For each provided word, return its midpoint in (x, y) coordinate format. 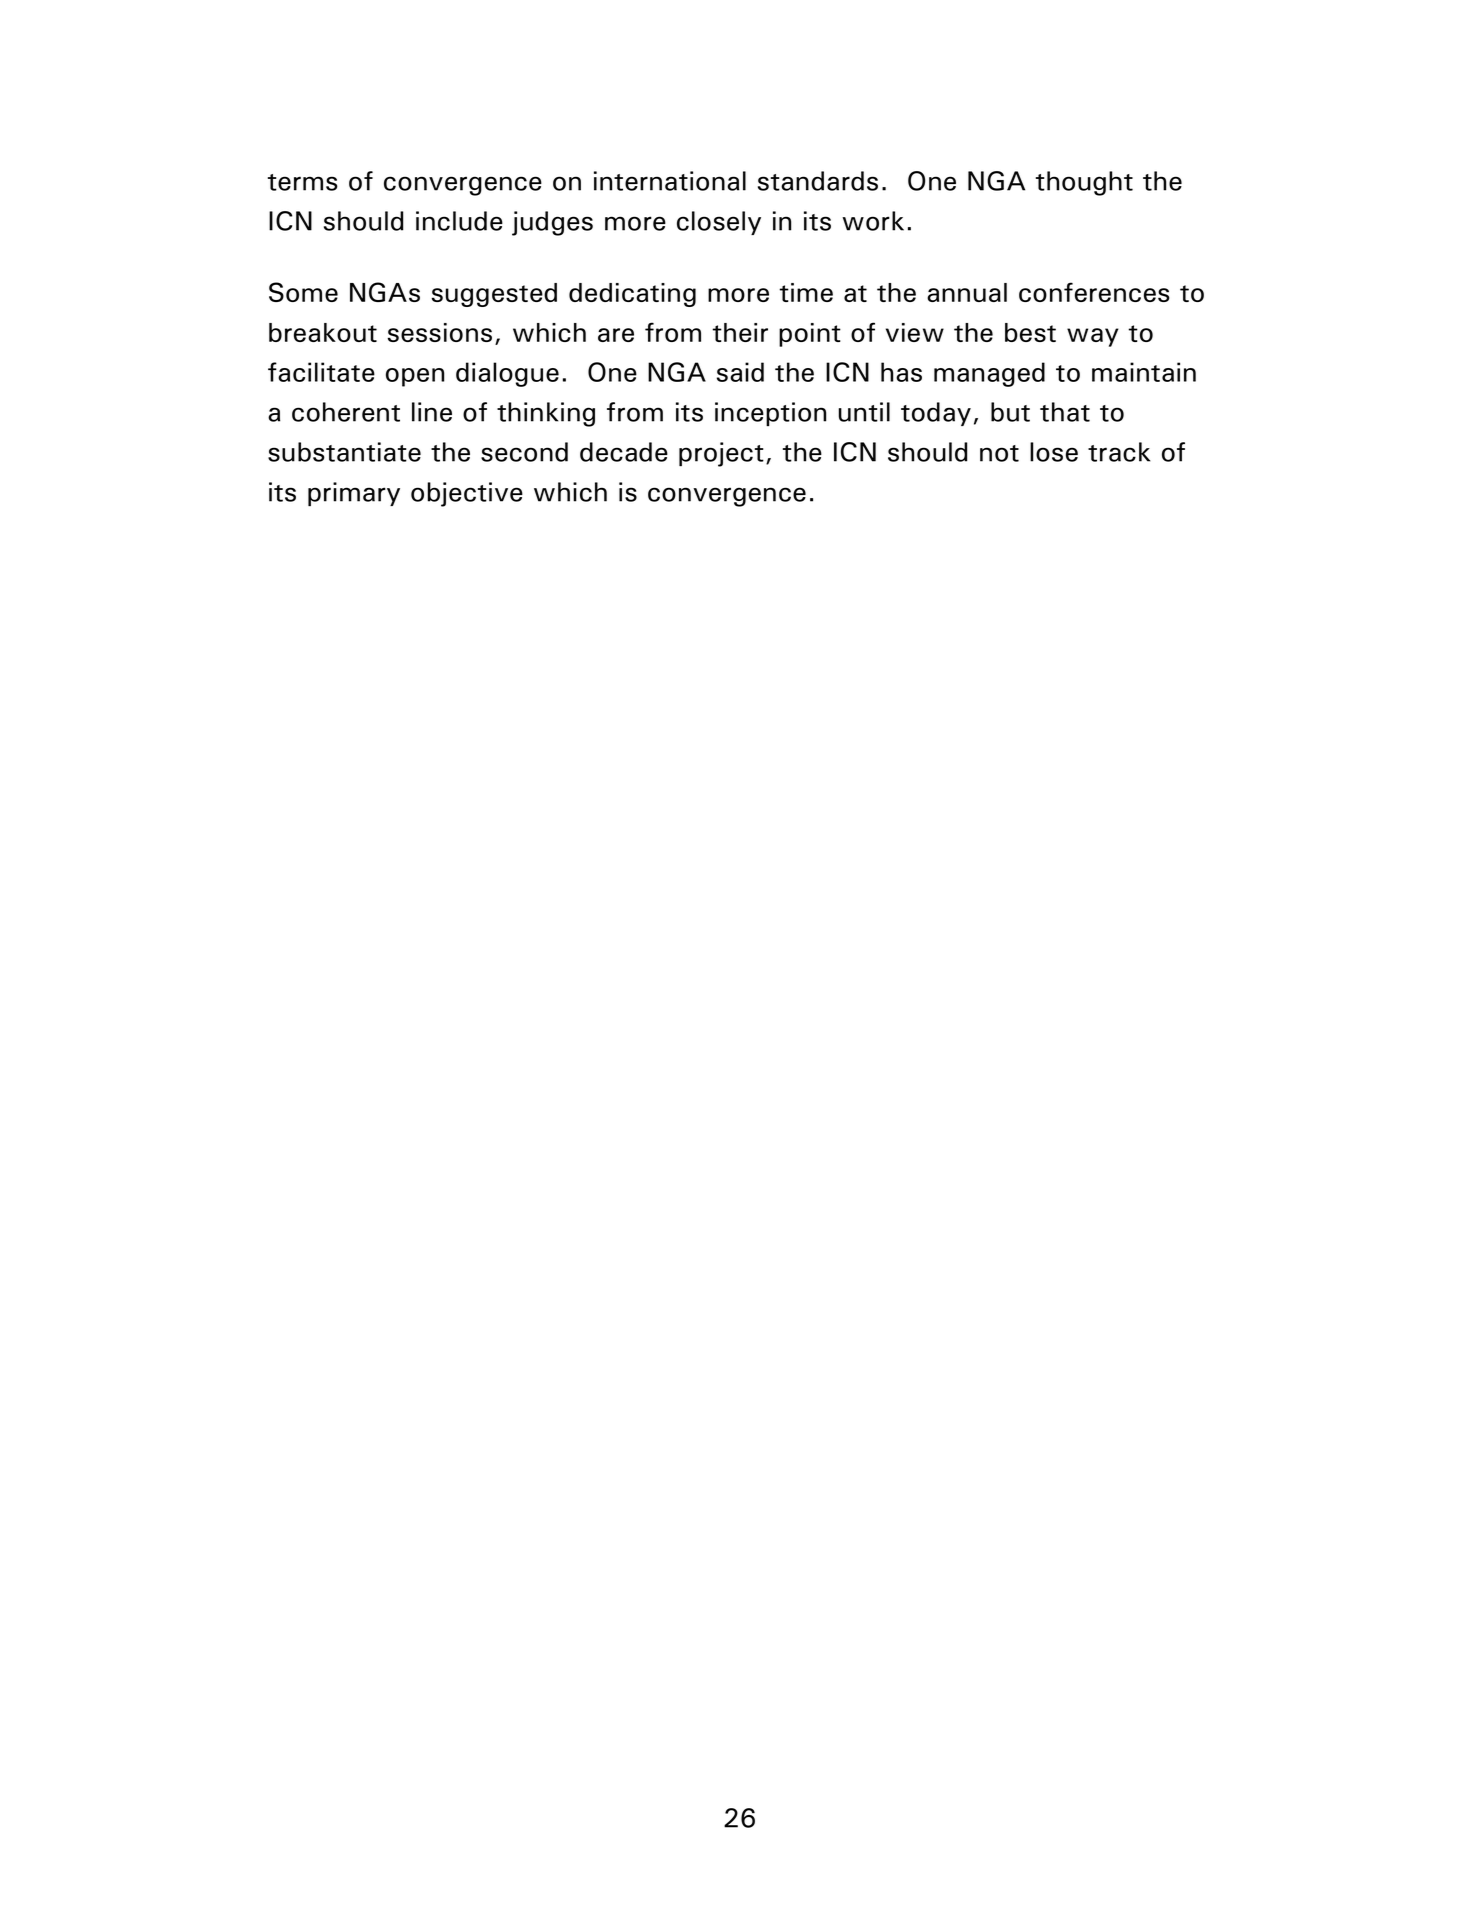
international (670, 181)
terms (303, 182)
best (1030, 332)
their (740, 332)
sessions (440, 332)
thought (1084, 183)
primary (354, 494)
